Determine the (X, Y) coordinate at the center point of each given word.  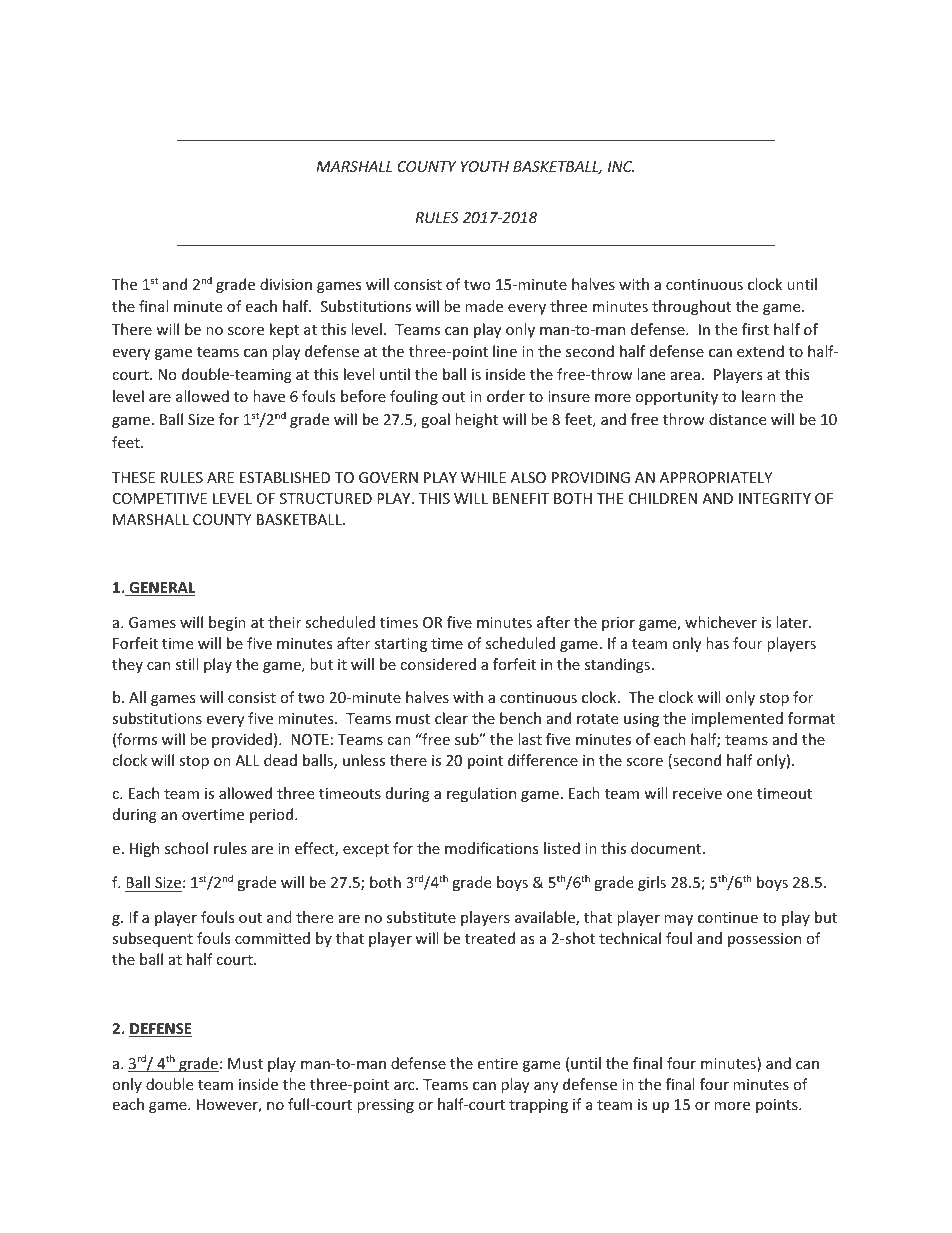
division (286, 284)
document (667, 848)
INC (621, 166)
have (269, 396)
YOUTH (485, 166)
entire (497, 1063)
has (717, 643)
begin (227, 623)
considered (438, 664)
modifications (492, 848)
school (186, 848)
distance (737, 419)
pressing (385, 1106)
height (476, 420)
